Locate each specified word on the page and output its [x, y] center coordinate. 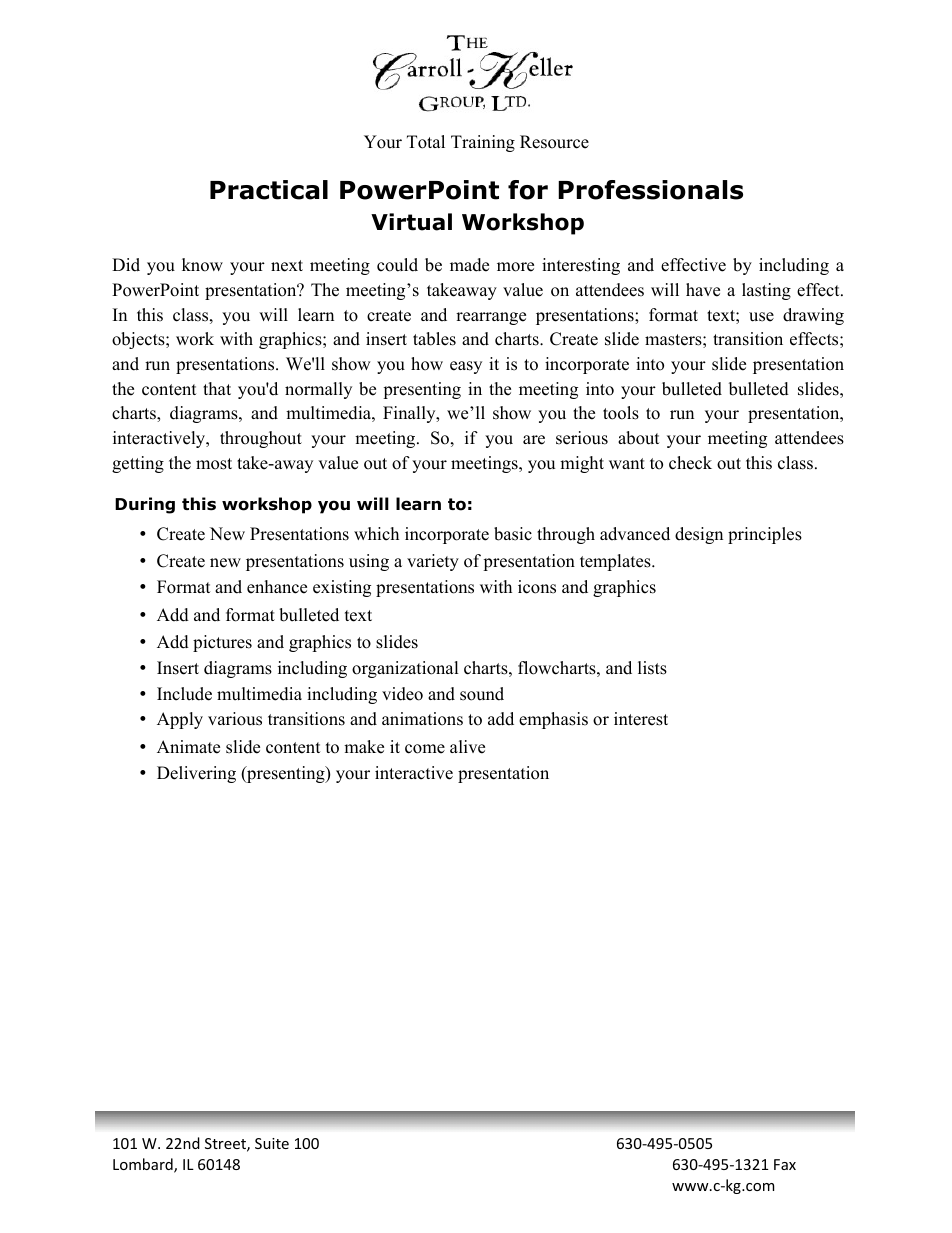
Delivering [196, 774]
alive [467, 747]
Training [483, 143]
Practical [269, 190]
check [690, 463]
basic [513, 534]
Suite [272, 1143]
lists [652, 668]
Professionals [650, 190]
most [214, 464]
